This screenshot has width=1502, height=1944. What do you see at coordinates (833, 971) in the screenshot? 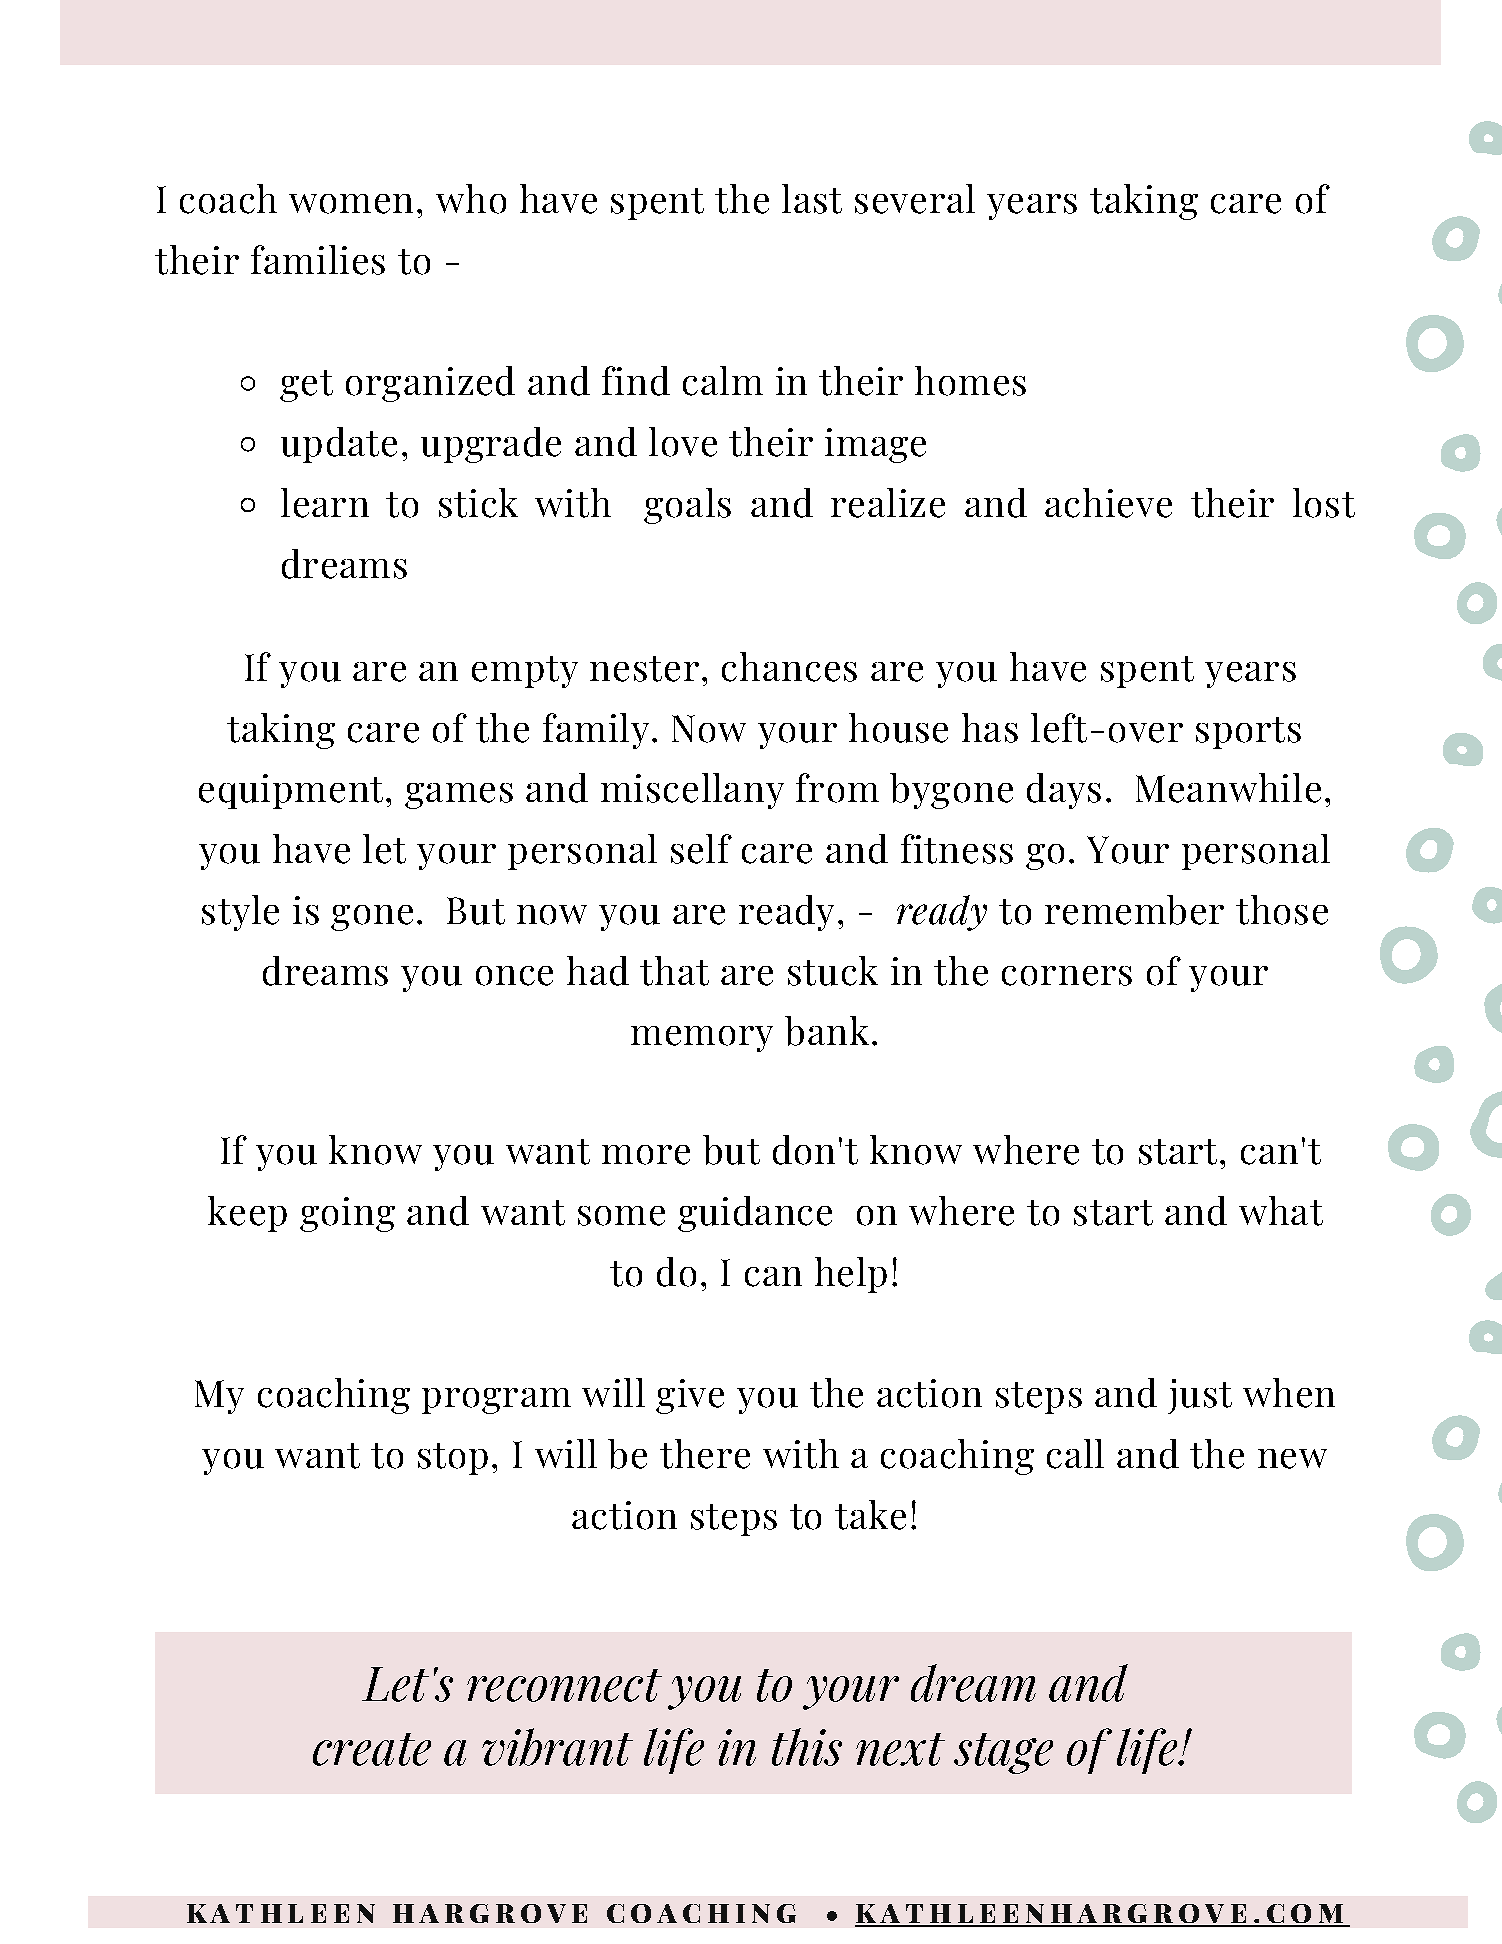
I see `stuck` at bounding box center [833, 971].
